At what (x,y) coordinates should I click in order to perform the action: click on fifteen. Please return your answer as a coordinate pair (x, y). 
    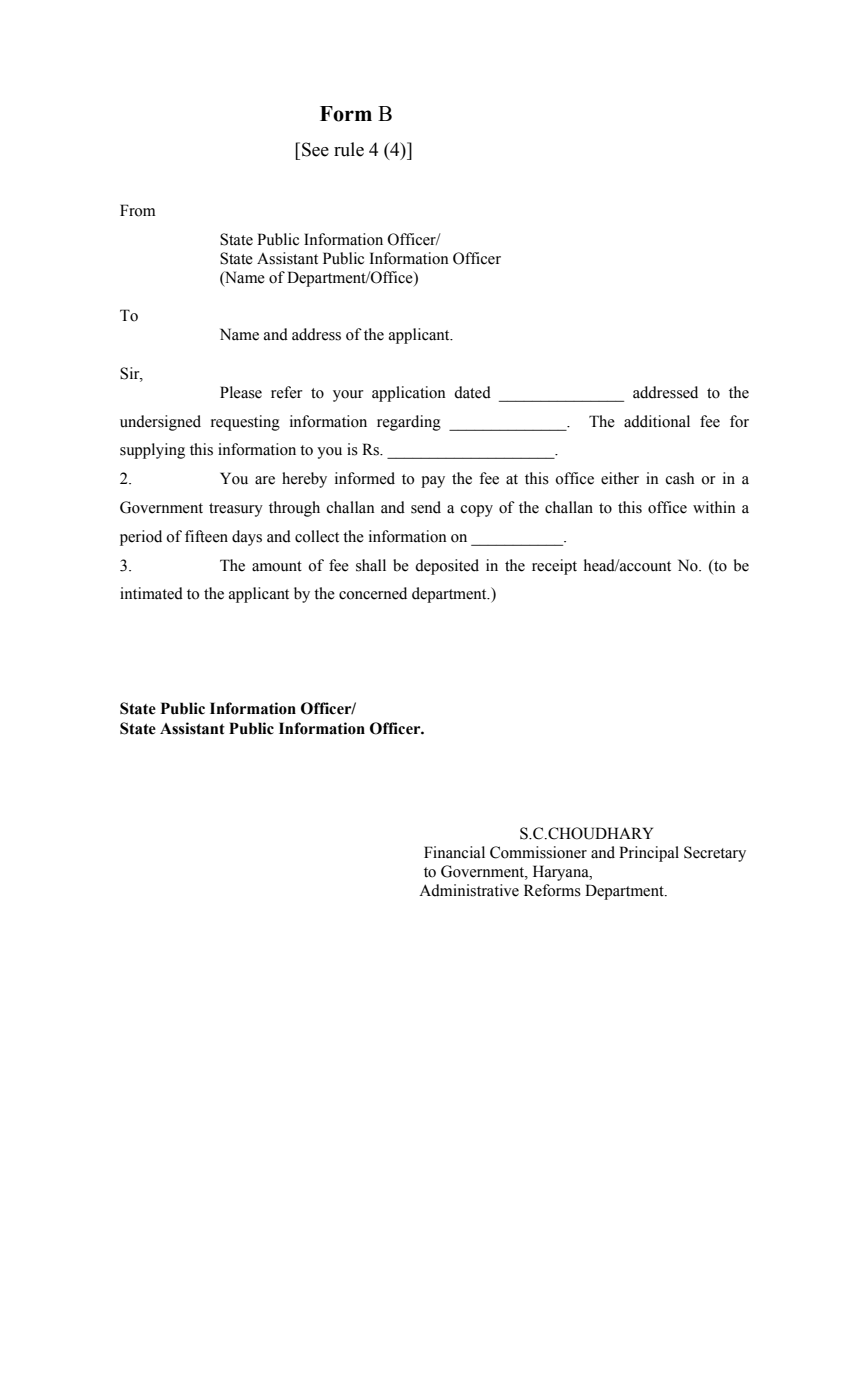
    Looking at the image, I should click on (206, 536).
